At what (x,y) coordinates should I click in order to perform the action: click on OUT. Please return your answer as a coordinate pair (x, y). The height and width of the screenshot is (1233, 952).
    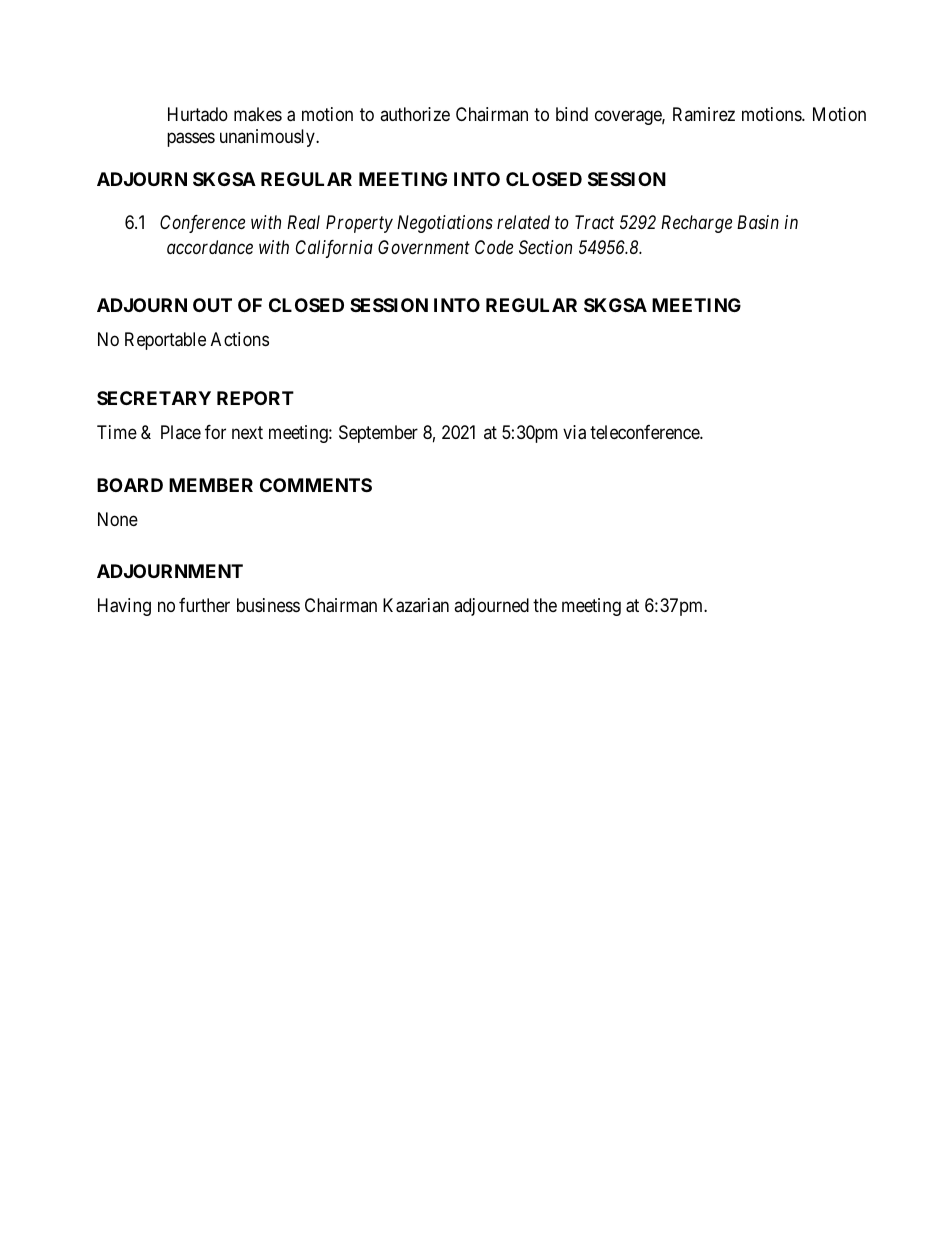
    Looking at the image, I should click on (212, 305).
